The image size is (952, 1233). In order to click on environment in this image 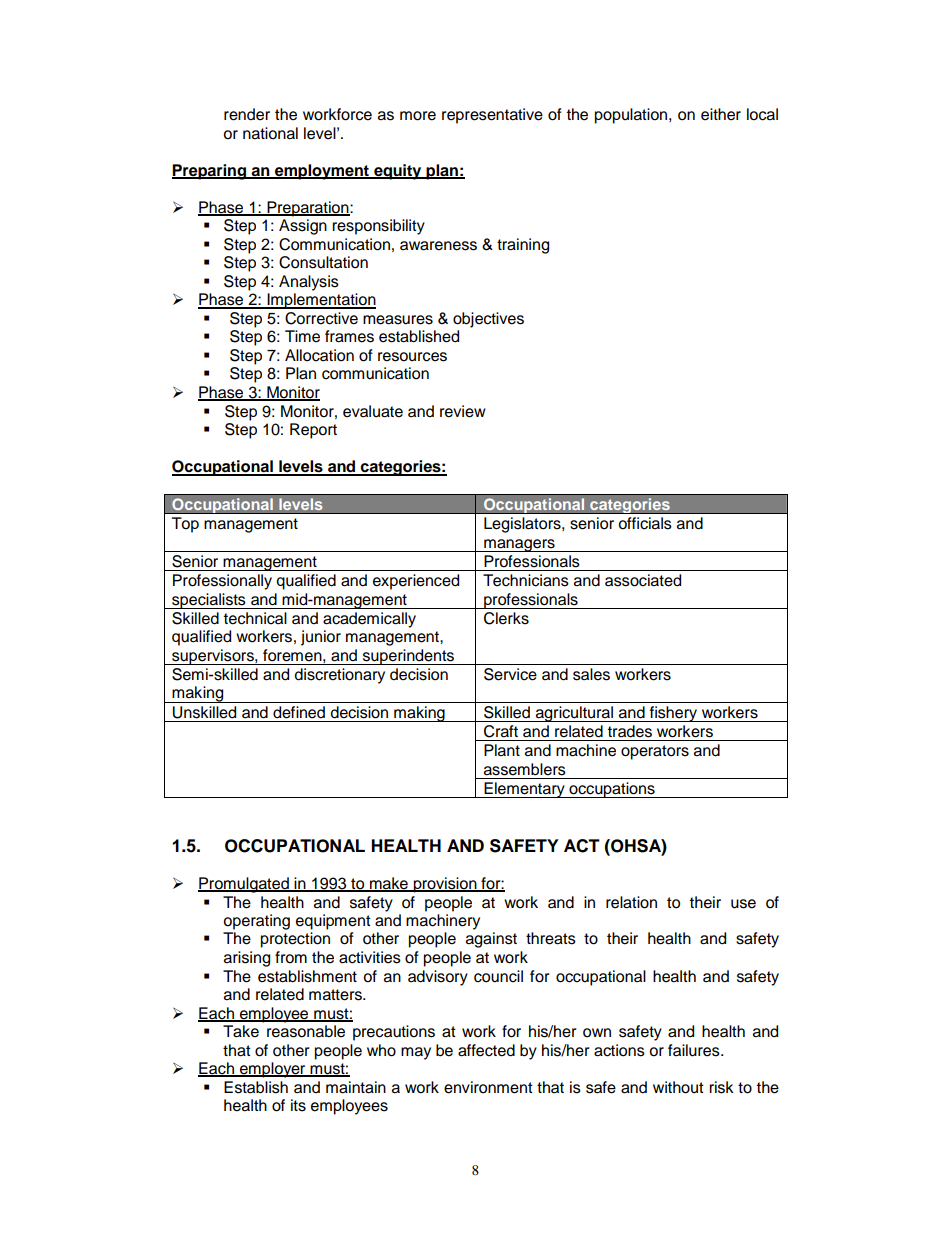, I will do `click(488, 1087)`.
